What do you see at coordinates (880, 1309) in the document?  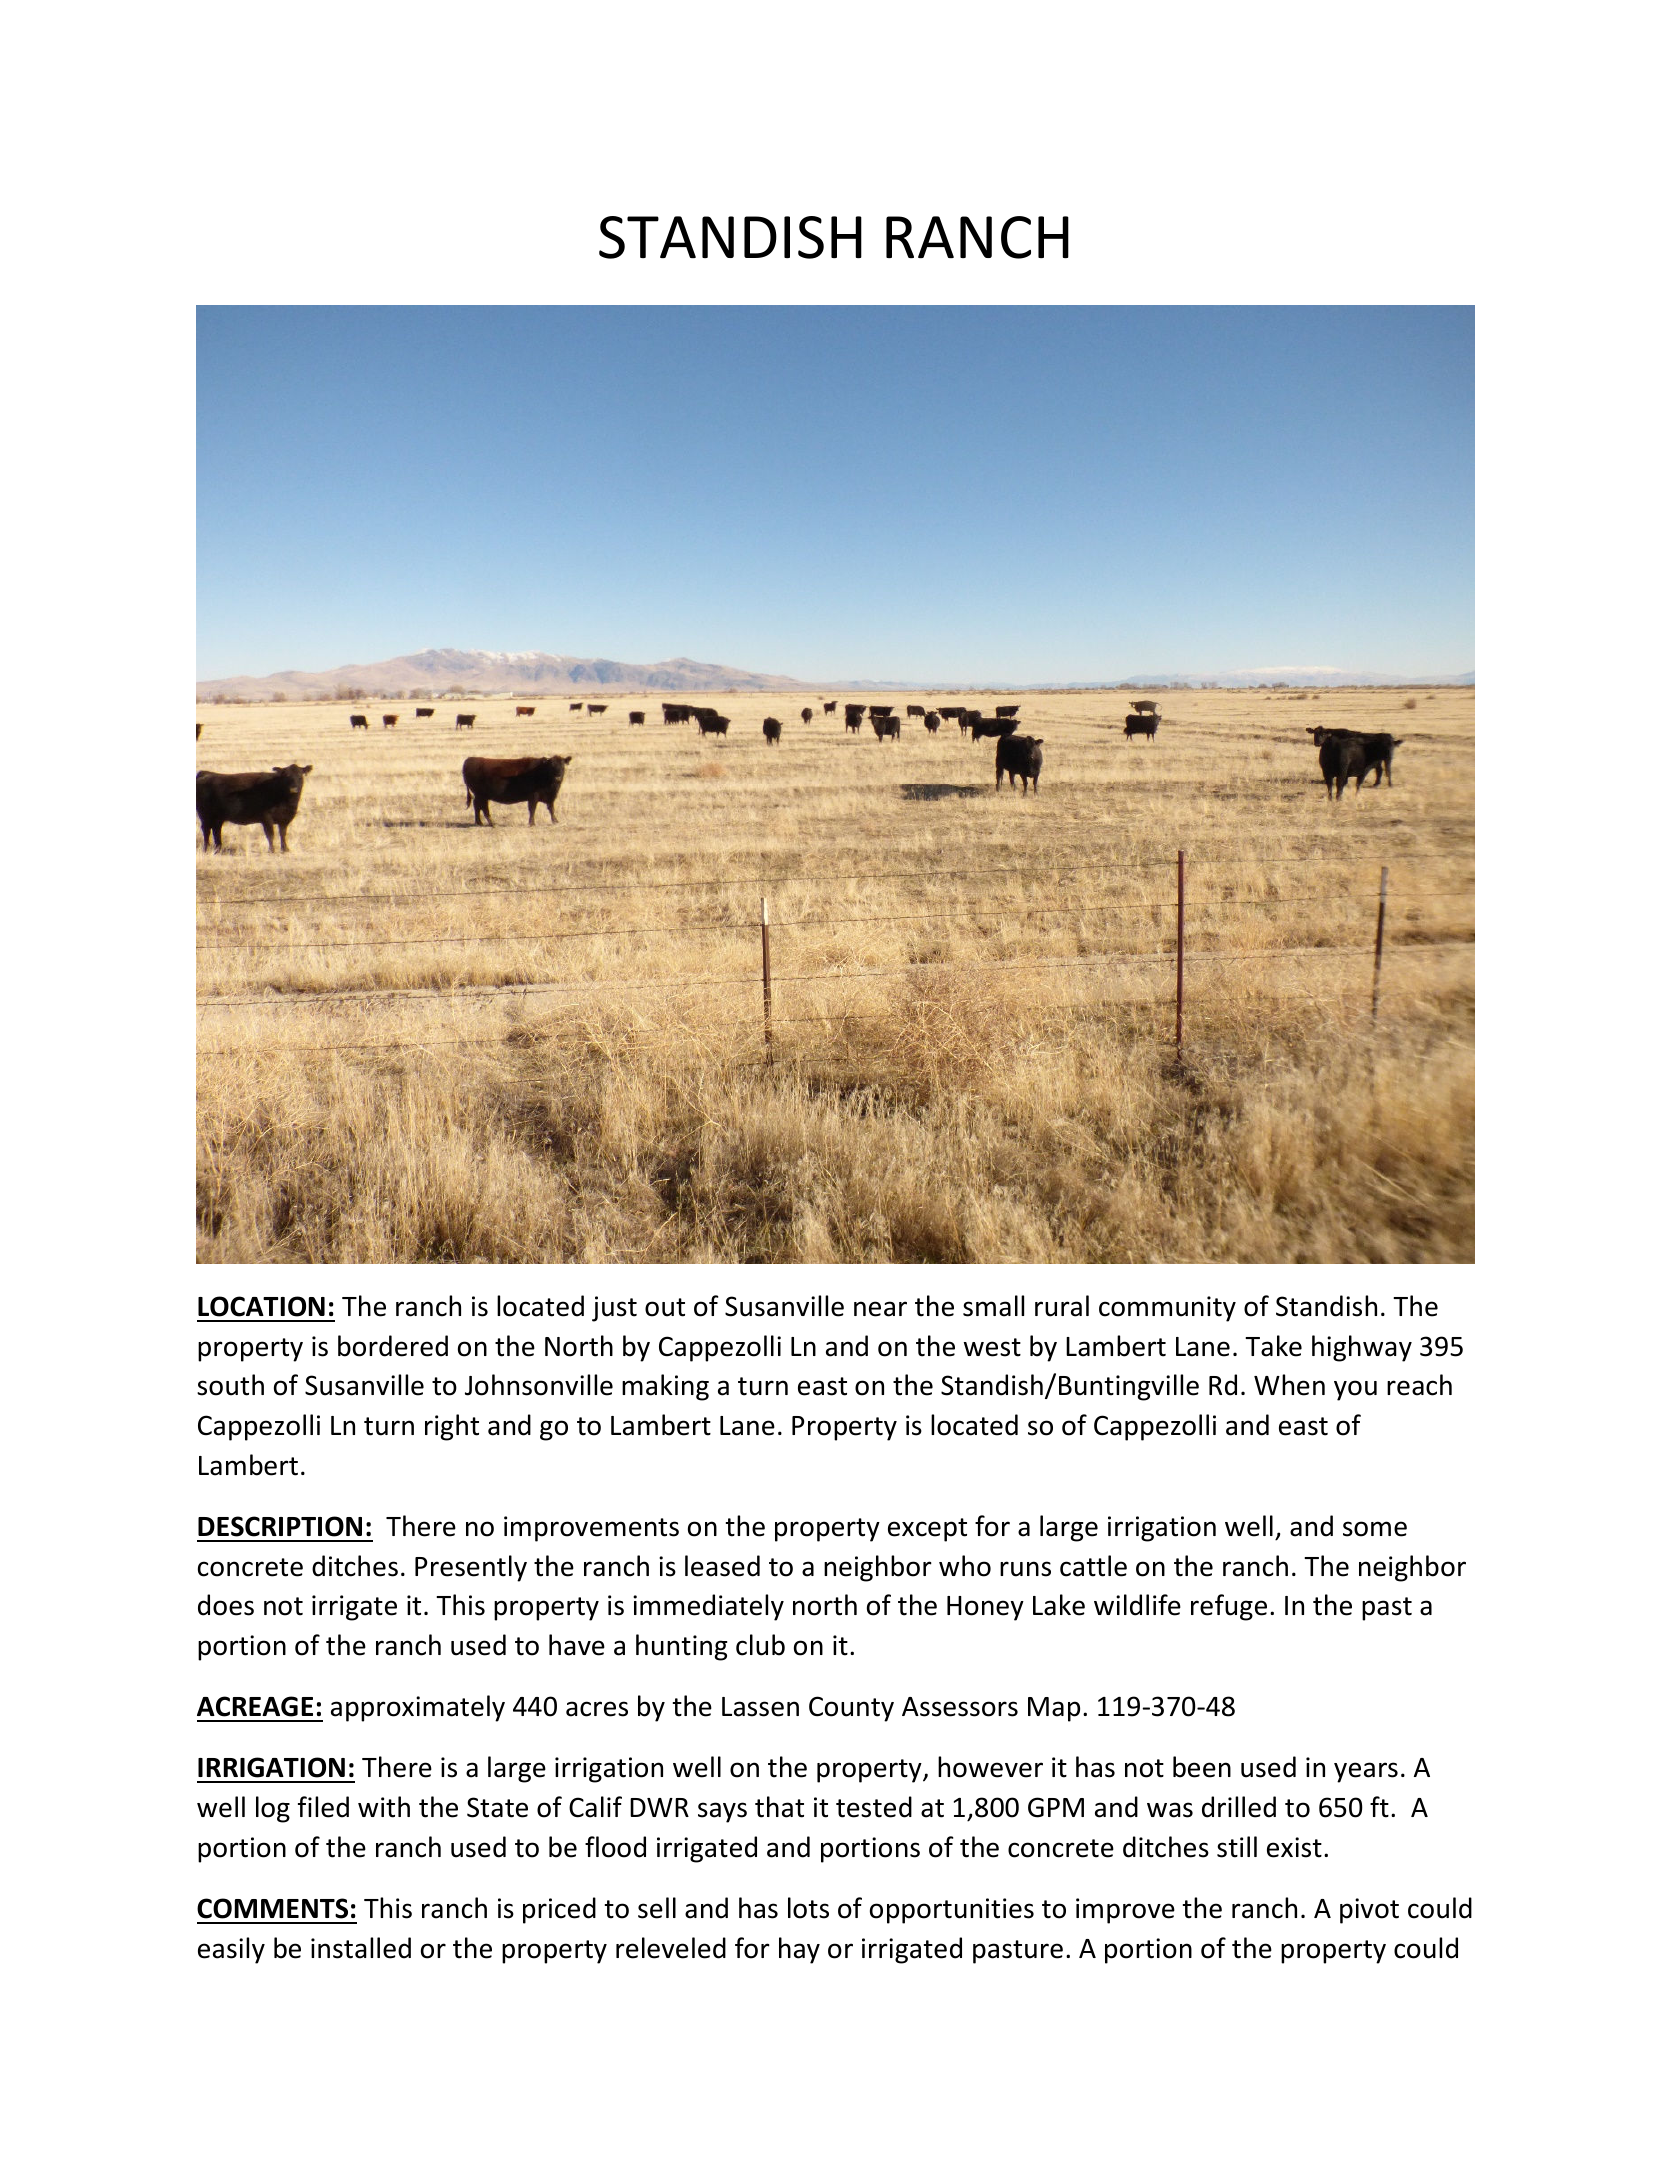 I see `near` at bounding box center [880, 1309].
